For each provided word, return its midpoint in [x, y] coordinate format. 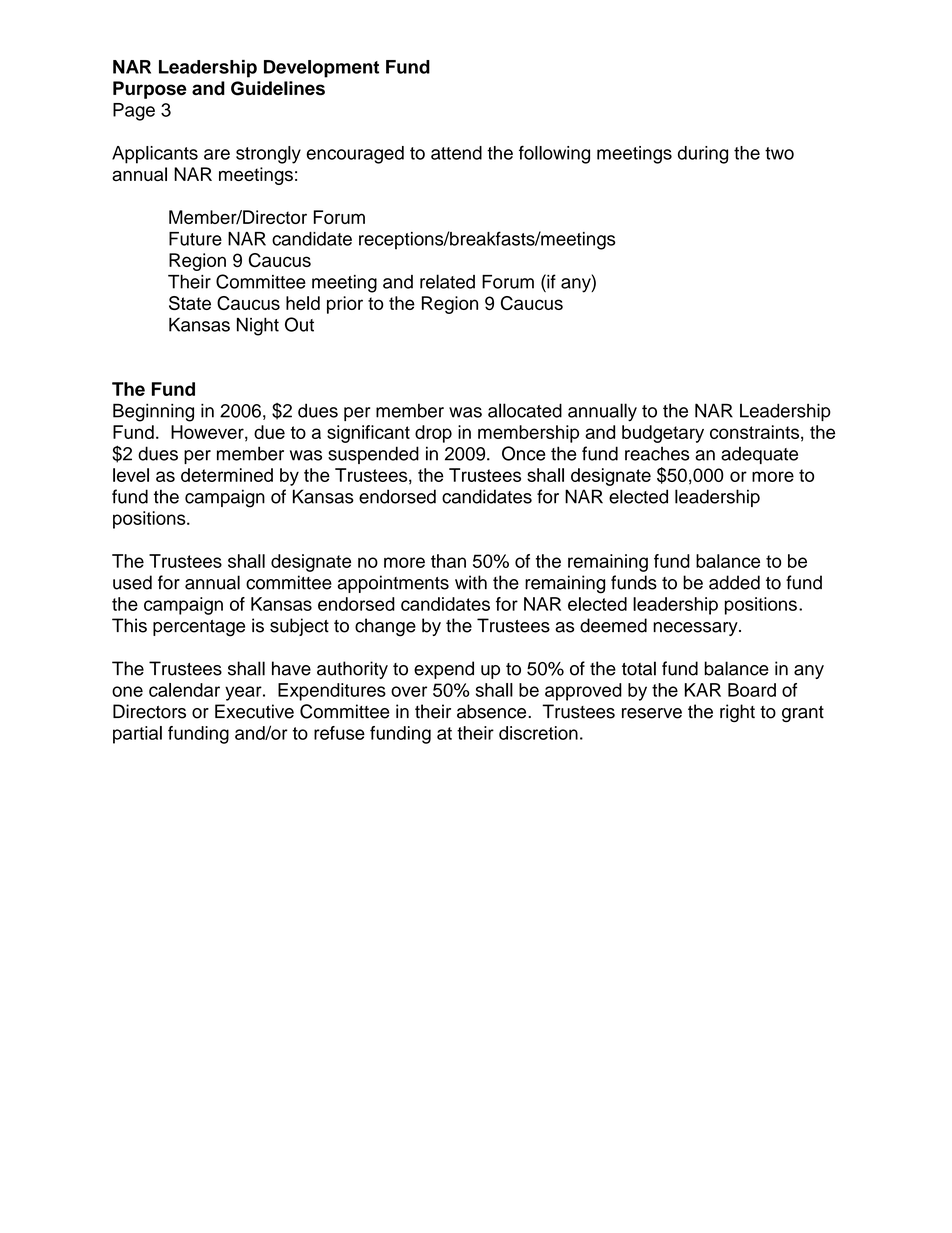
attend [456, 153]
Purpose [150, 90]
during [703, 155]
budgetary [663, 434]
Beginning [153, 412]
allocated [525, 410]
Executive [254, 711]
